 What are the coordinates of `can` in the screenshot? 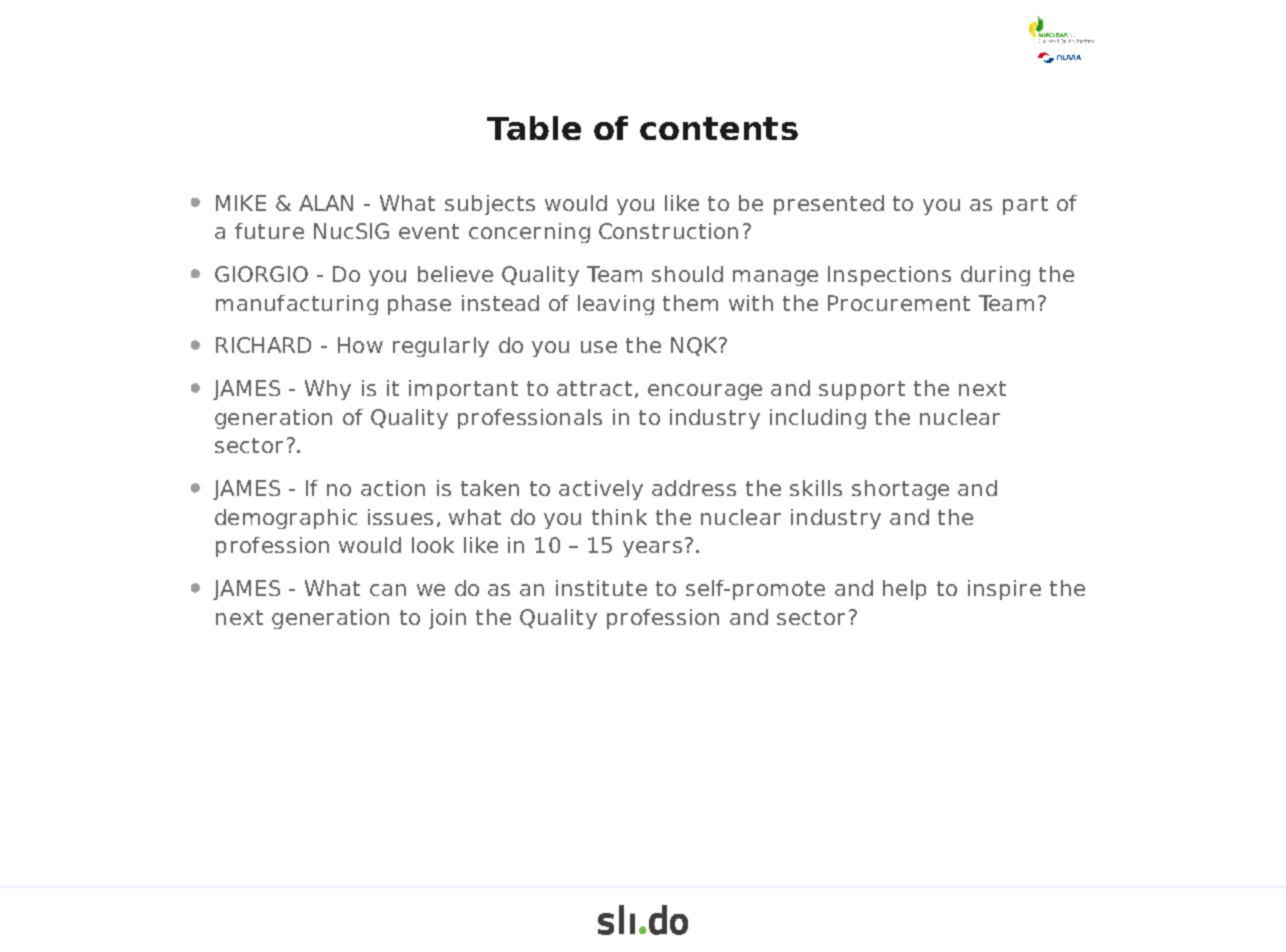 It's located at (388, 590).
